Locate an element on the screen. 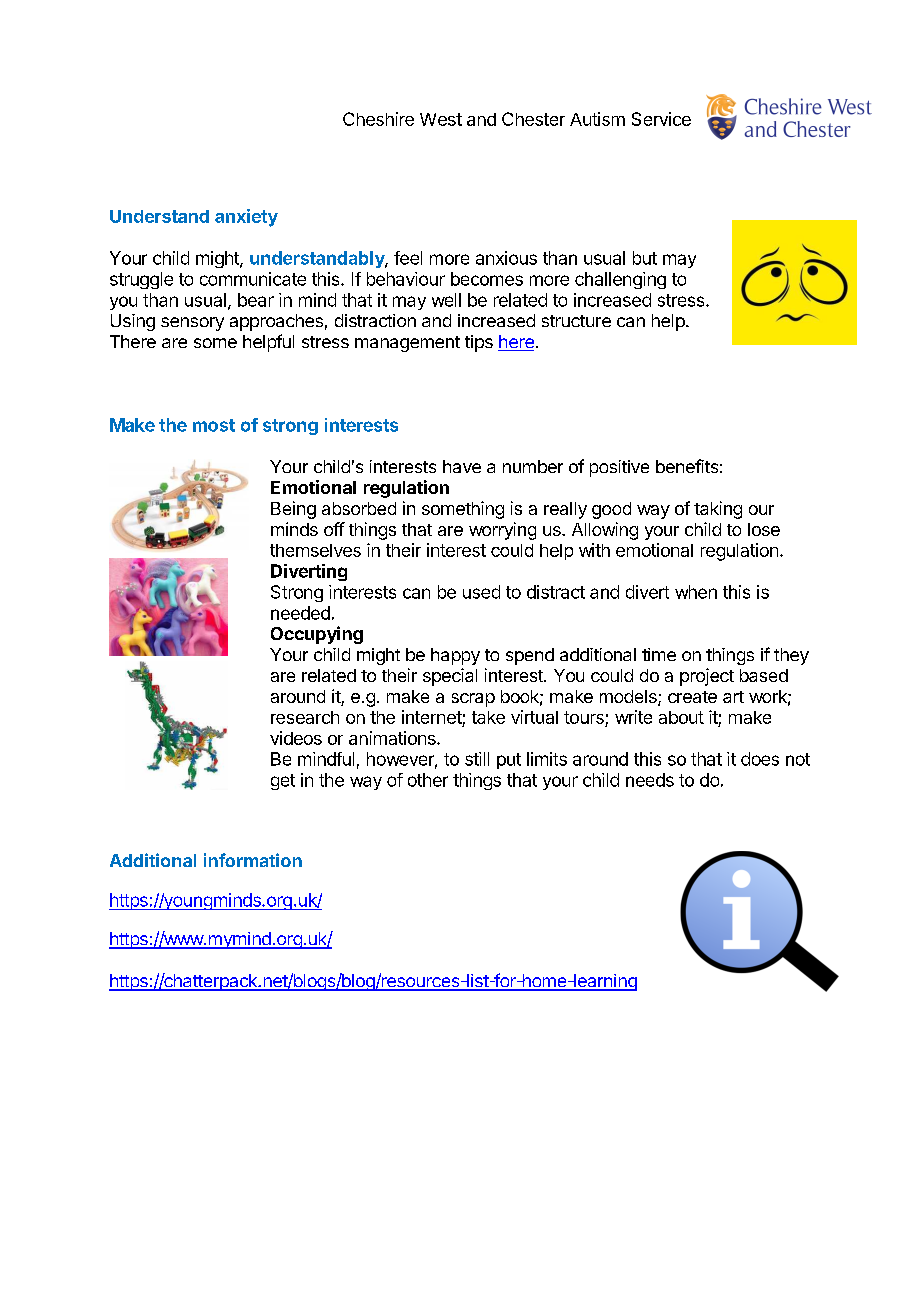 The width and height of the screenshot is (924, 1308). anxiety is located at coordinates (246, 218).
